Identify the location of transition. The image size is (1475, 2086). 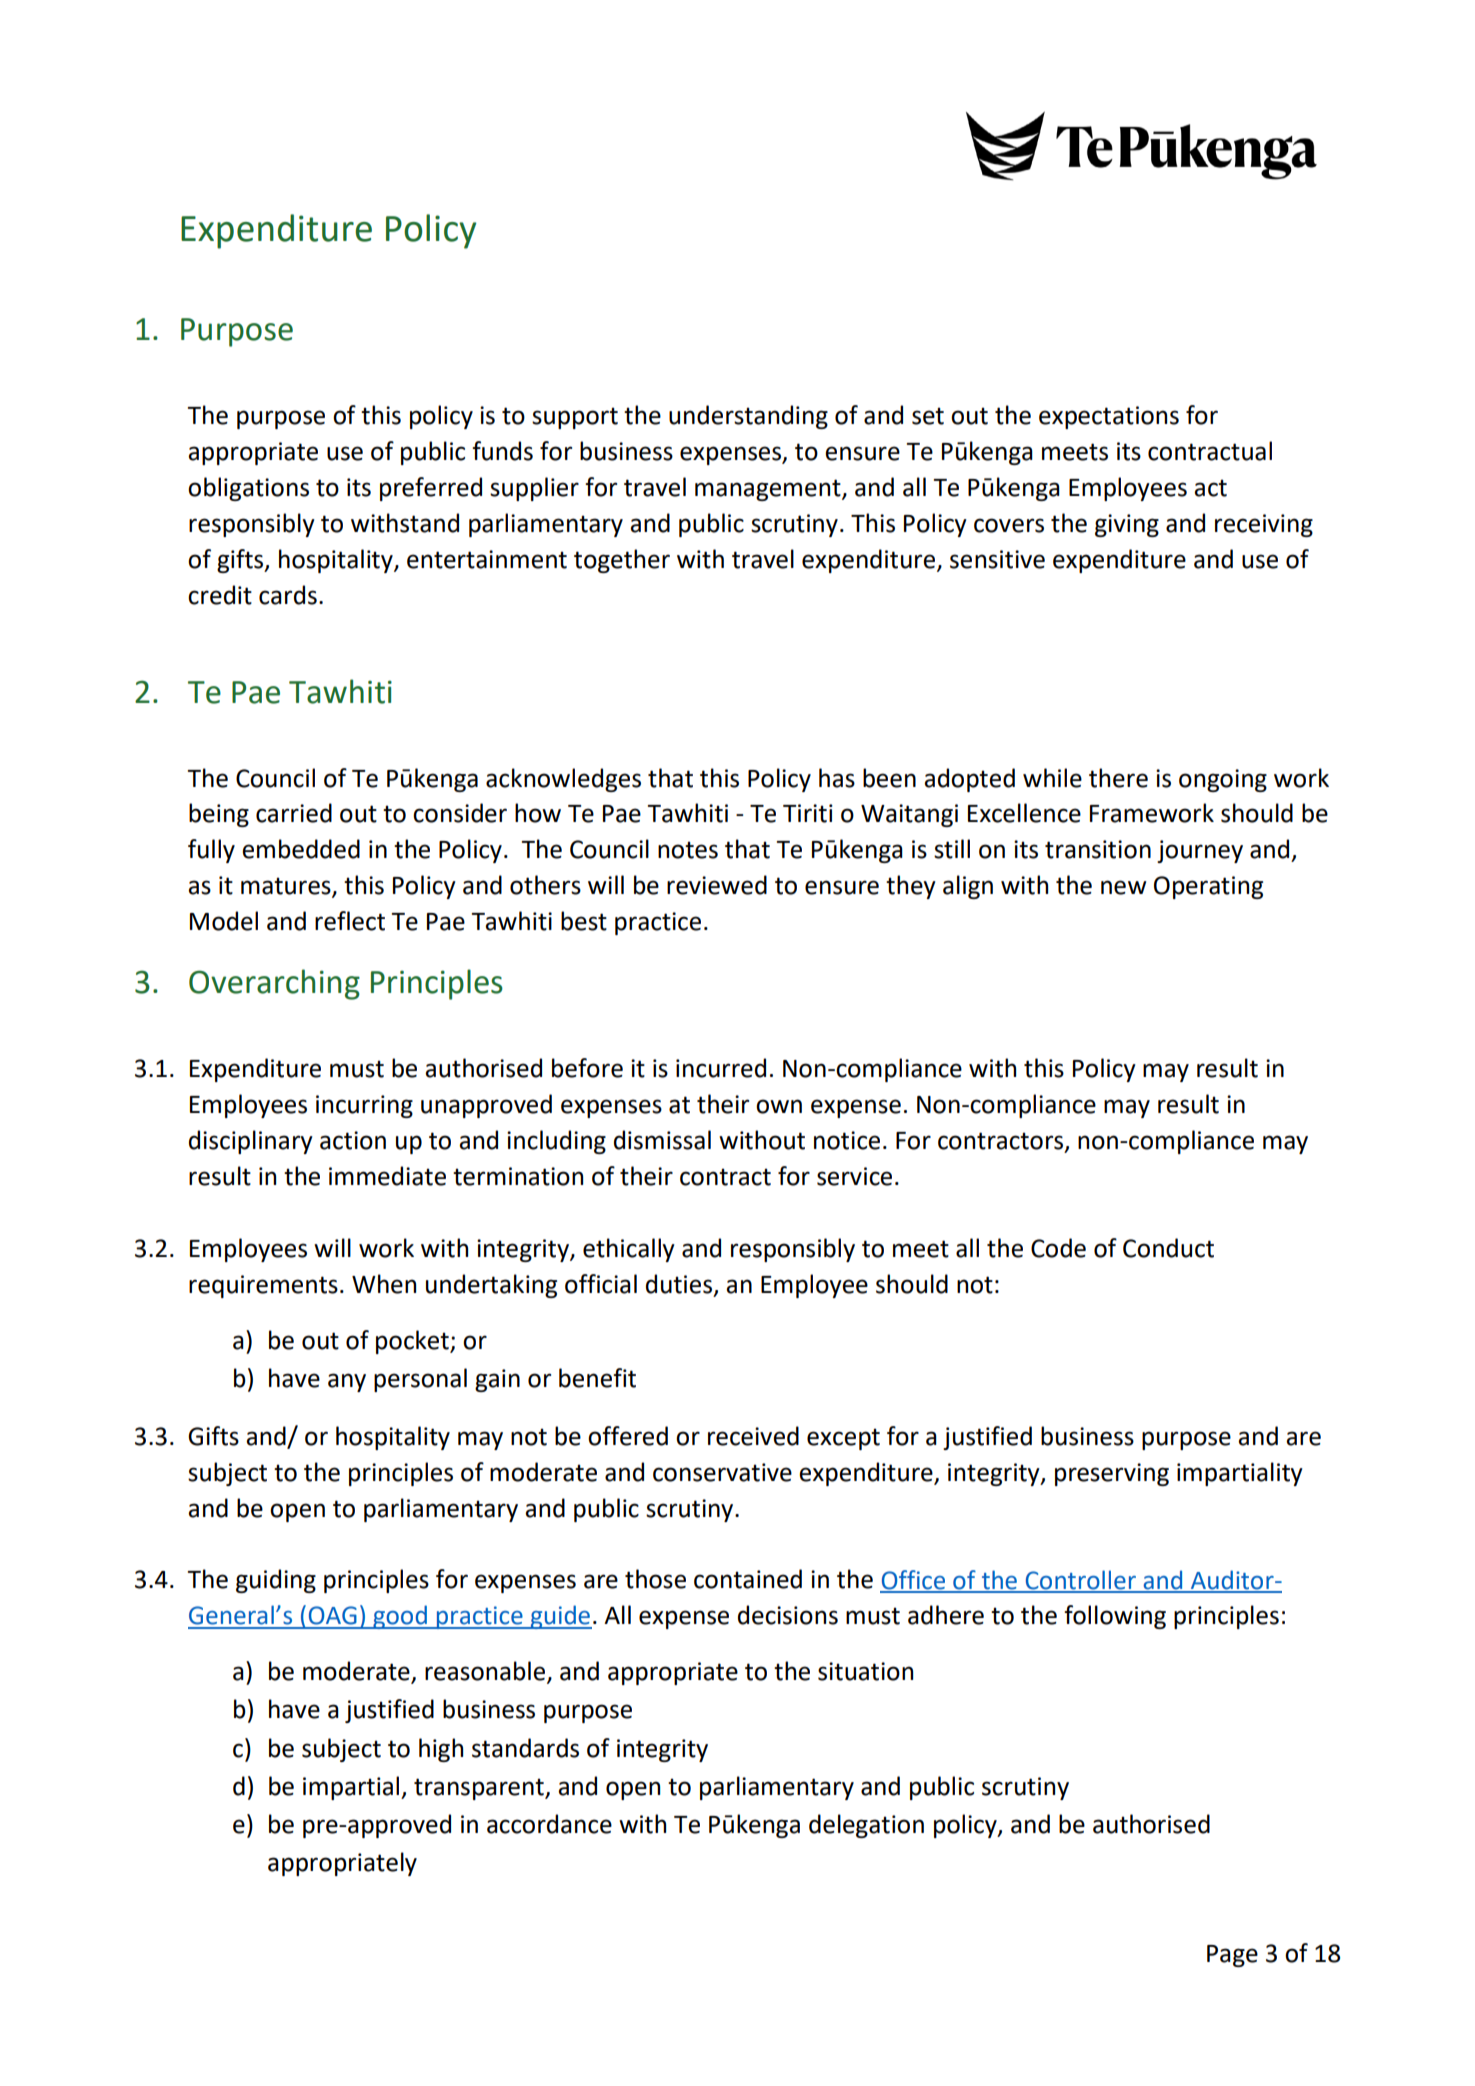
(1098, 849).
